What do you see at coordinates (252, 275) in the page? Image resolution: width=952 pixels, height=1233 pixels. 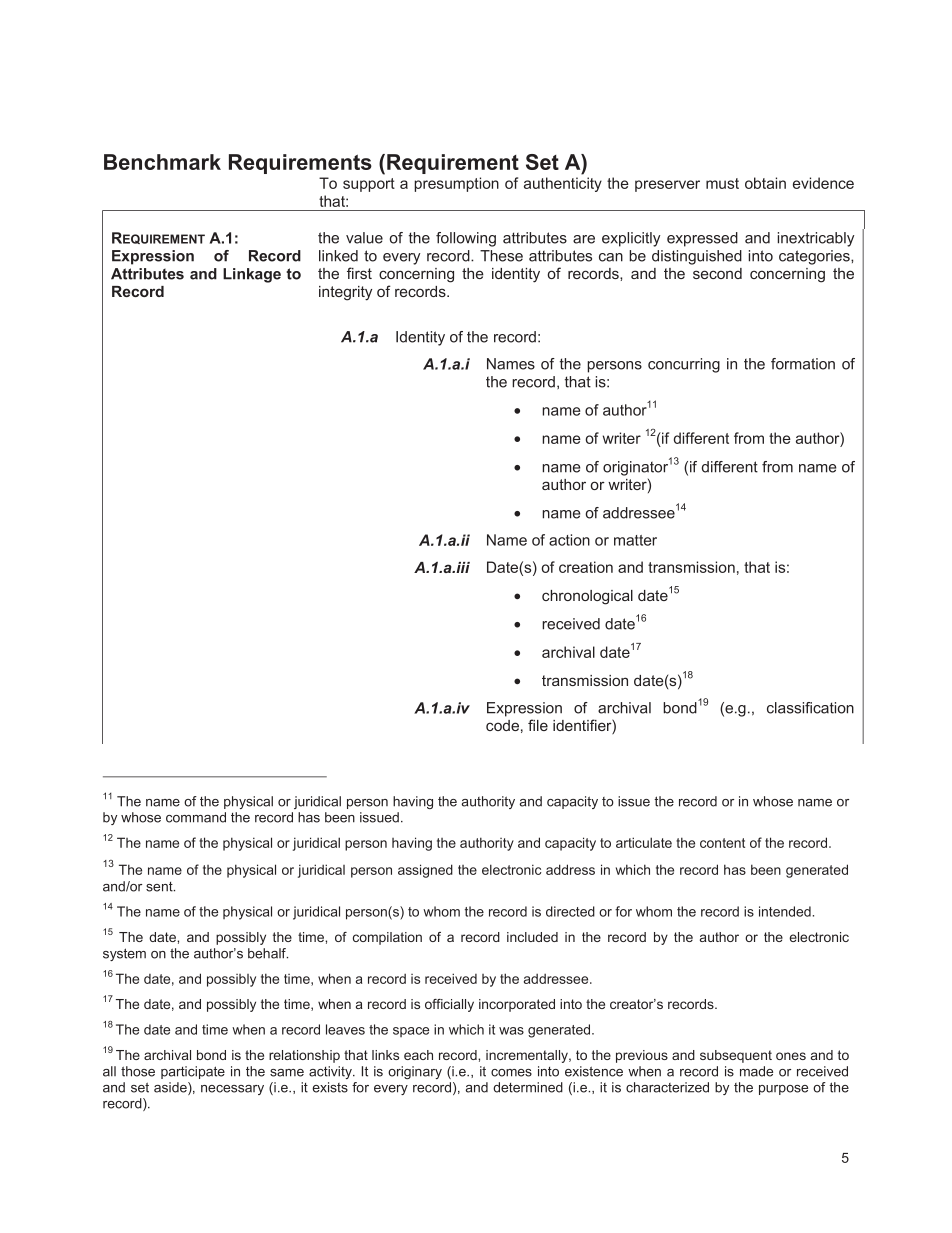 I see `Linkage` at bounding box center [252, 275].
